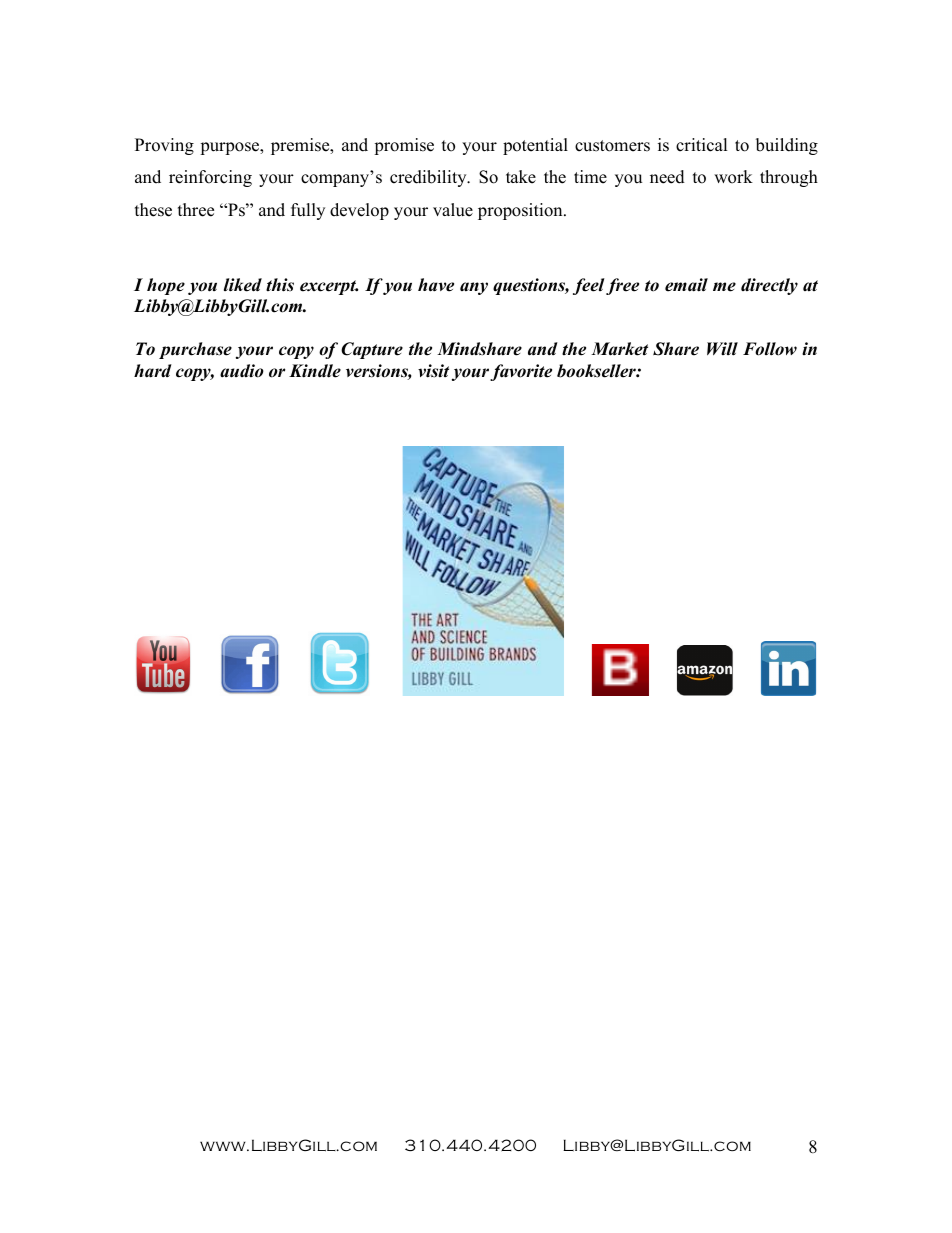 The height and width of the page is (1233, 952). What do you see at coordinates (535, 146) in the page?
I see `potential` at bounding box center [535, 146].
